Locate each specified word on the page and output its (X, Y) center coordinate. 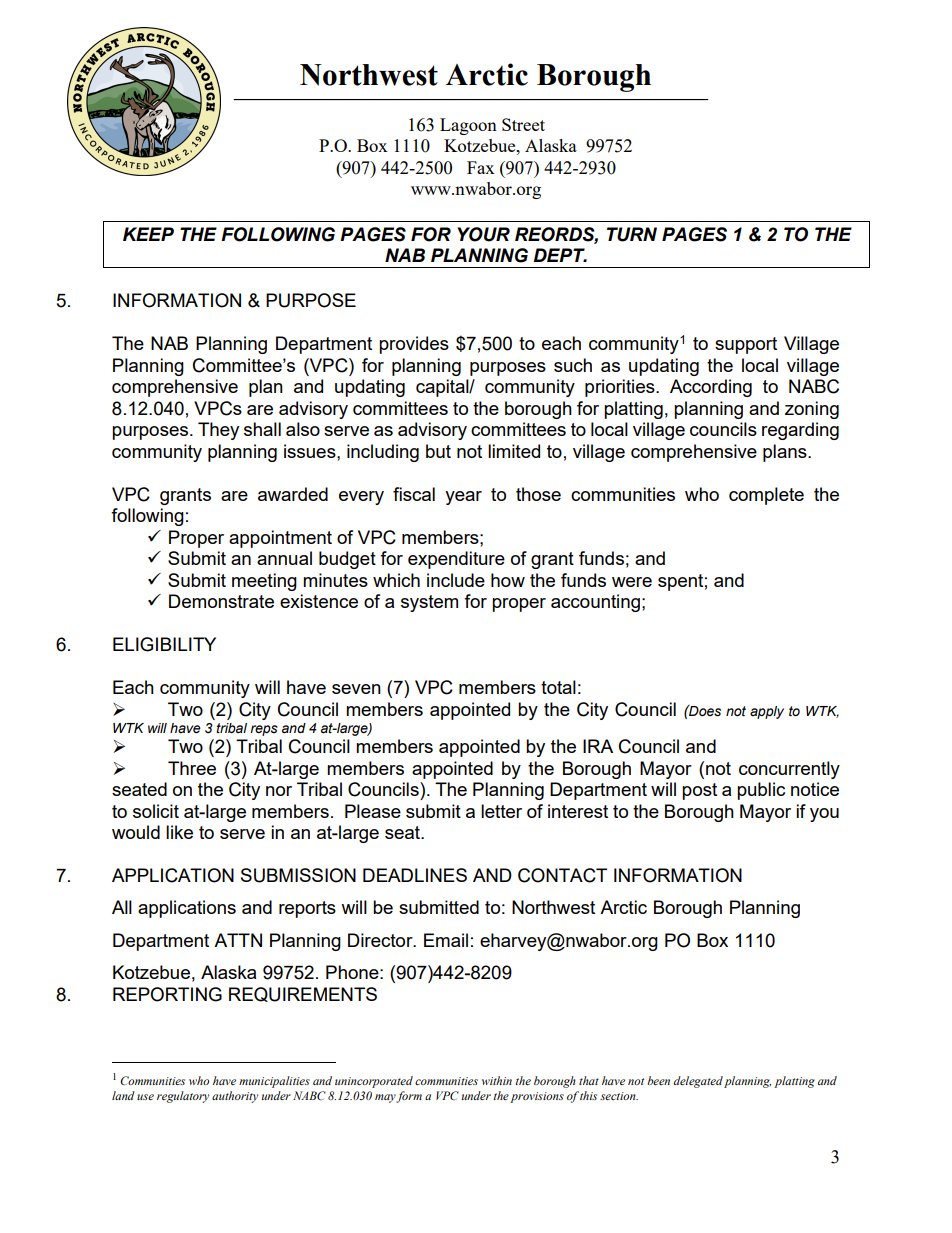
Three (192, 768)
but (438, 451)
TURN (632, 234)
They (218, 431)
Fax (481, 167)
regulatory (183, 1097)
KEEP (148, 234)
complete (766, 496)
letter (501, 811)
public (761, 791)
